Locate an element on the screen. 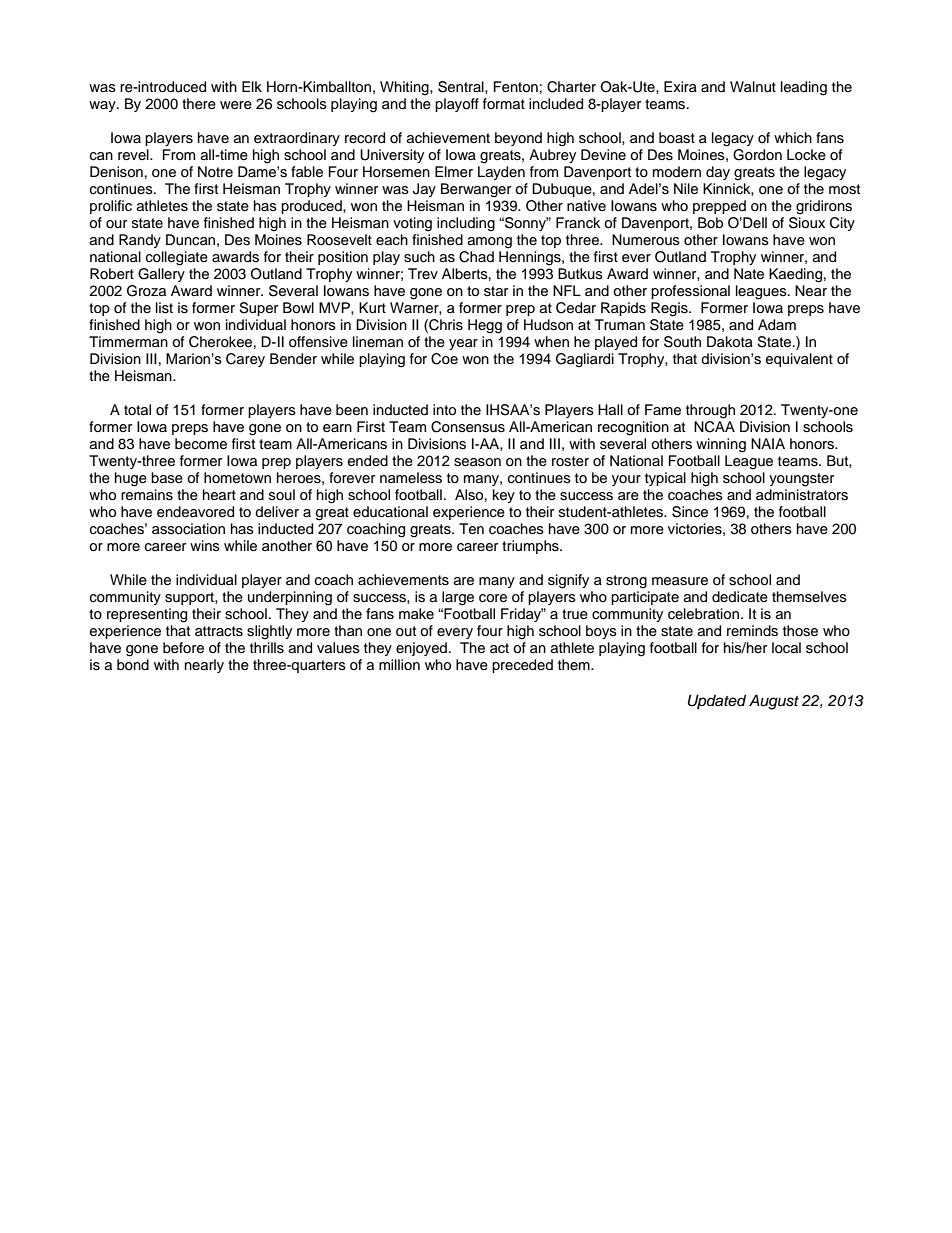  into is located at coordinates (444, 410).
